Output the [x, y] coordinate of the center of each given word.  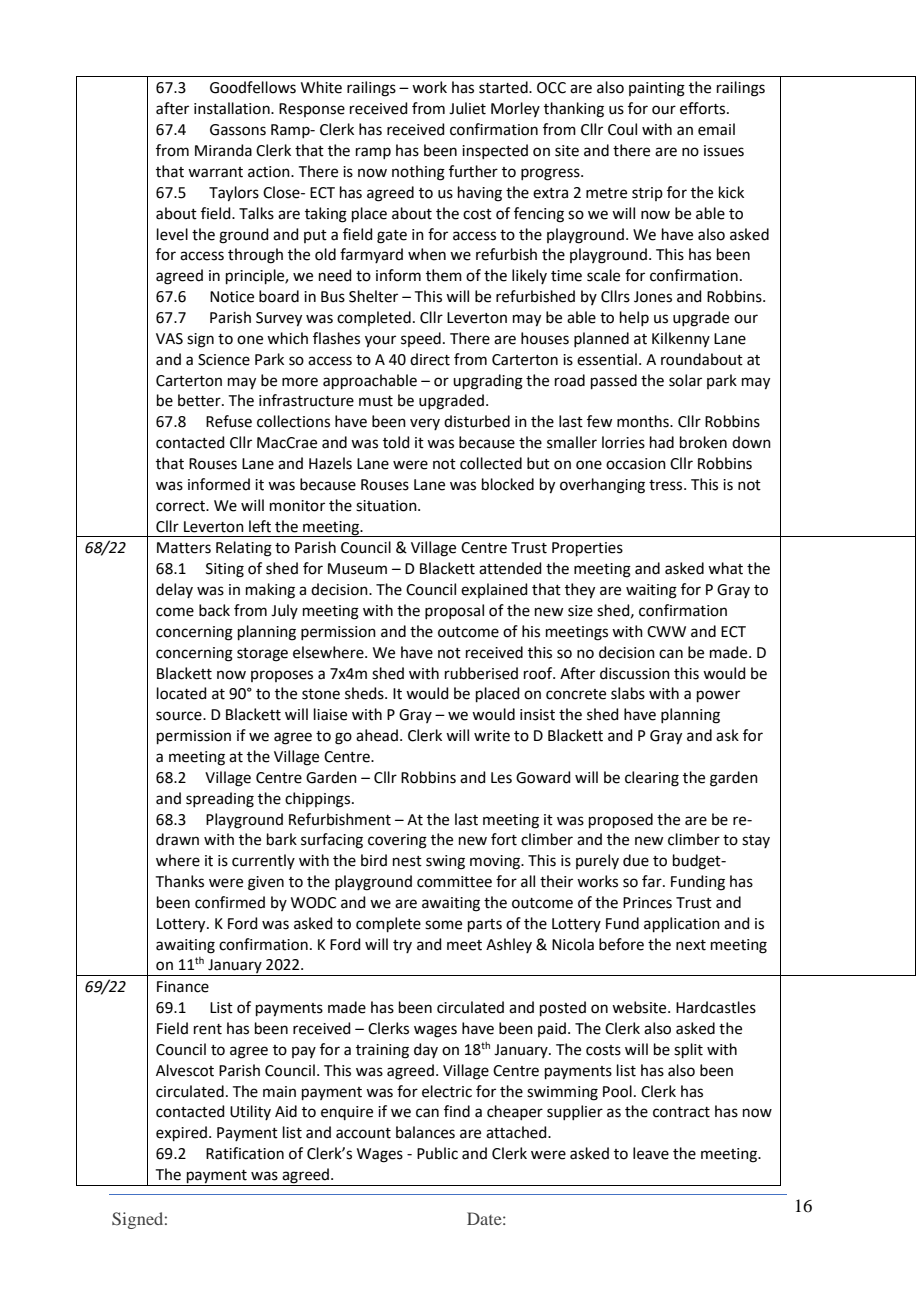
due [636, 860]
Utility [250, 1112]
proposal [454, 611]
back [214, 610]
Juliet [467, 108]
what [725, 568]
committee [454, 882]
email [716, 129]
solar [685, 380]
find [457, 1111]
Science [224, 360]
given [266, 883]
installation [233, 108]
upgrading [488, 382]
